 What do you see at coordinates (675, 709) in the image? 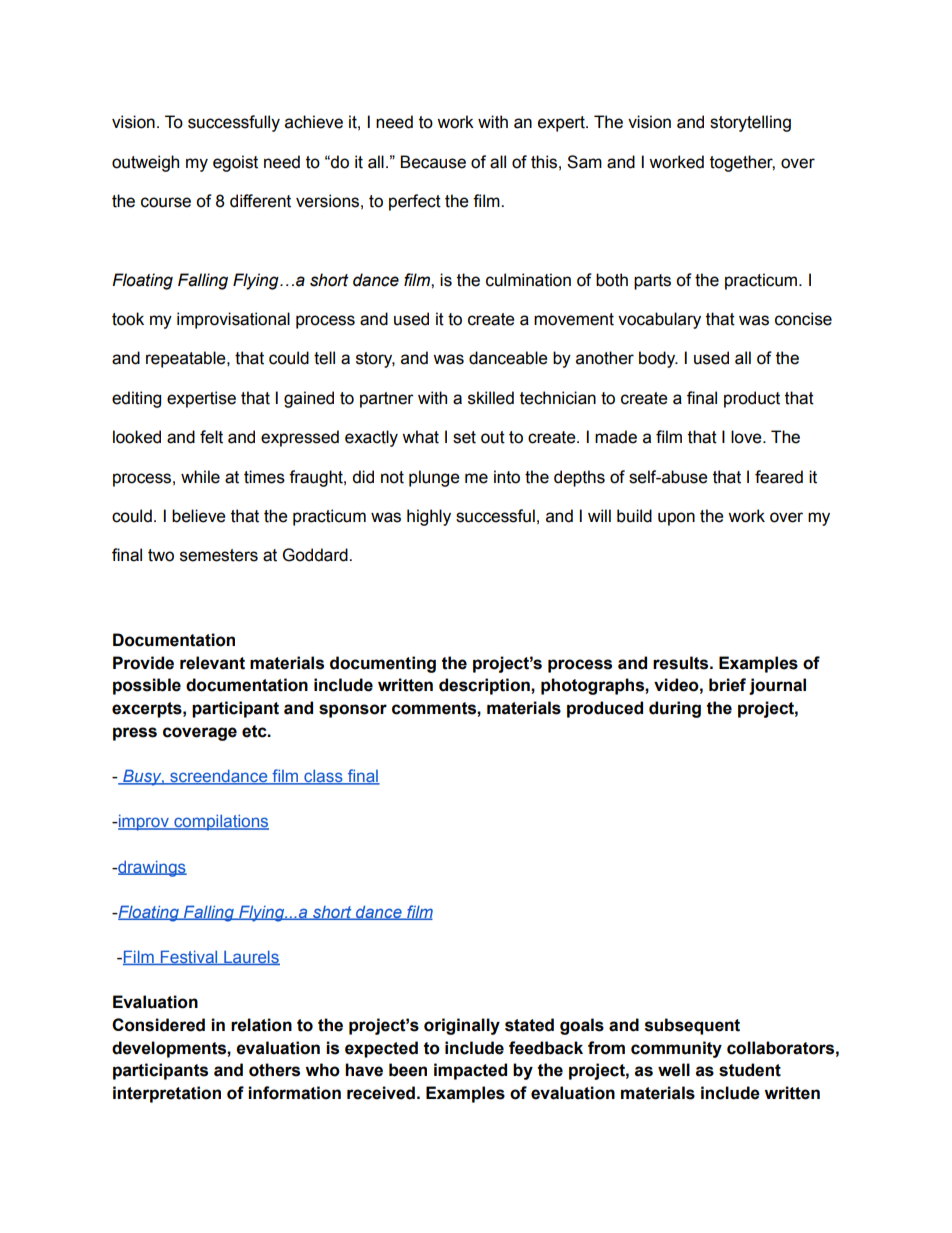
I see `during` at bounding box center [675, 709].
